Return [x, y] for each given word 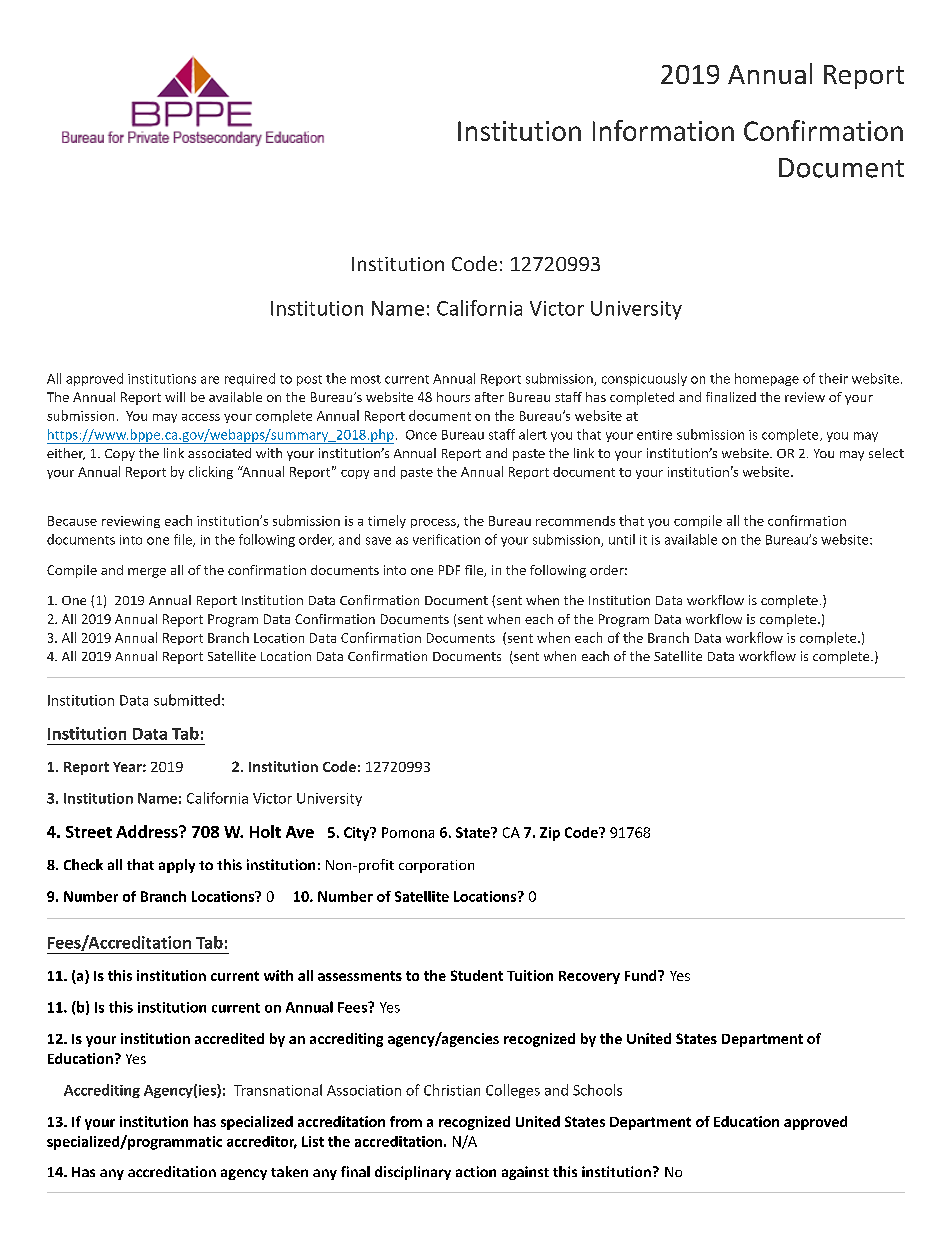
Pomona [408, 832]
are [210, 380]
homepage [767, 379]
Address [148, 831]
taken [289, 1171]
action [476, 1171]
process [434, 523]
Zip [550, 834]
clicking [211, 472]
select [886, 453]
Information [663, 130]
